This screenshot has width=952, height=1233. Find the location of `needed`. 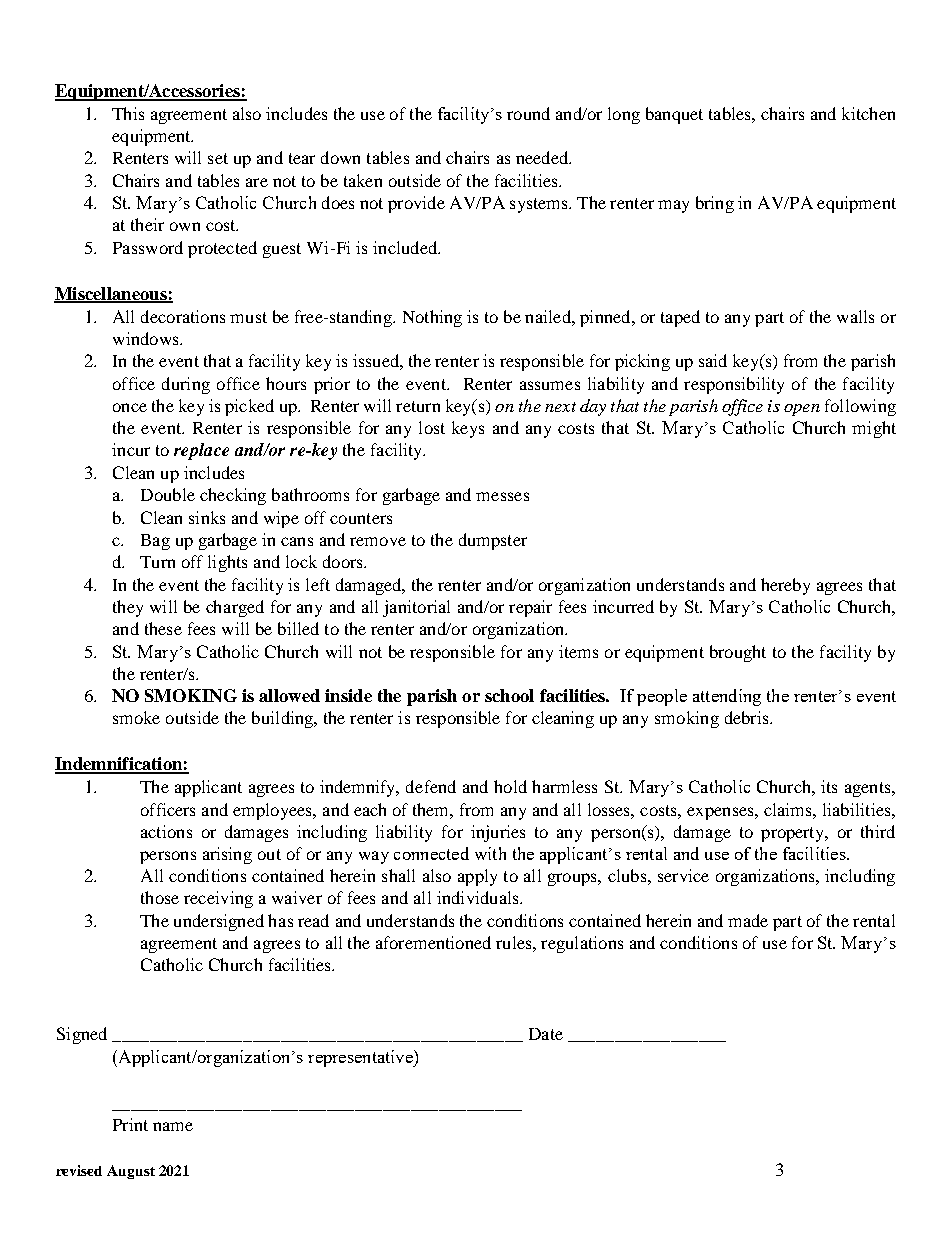

needed is located at coordinates (543, 157).
